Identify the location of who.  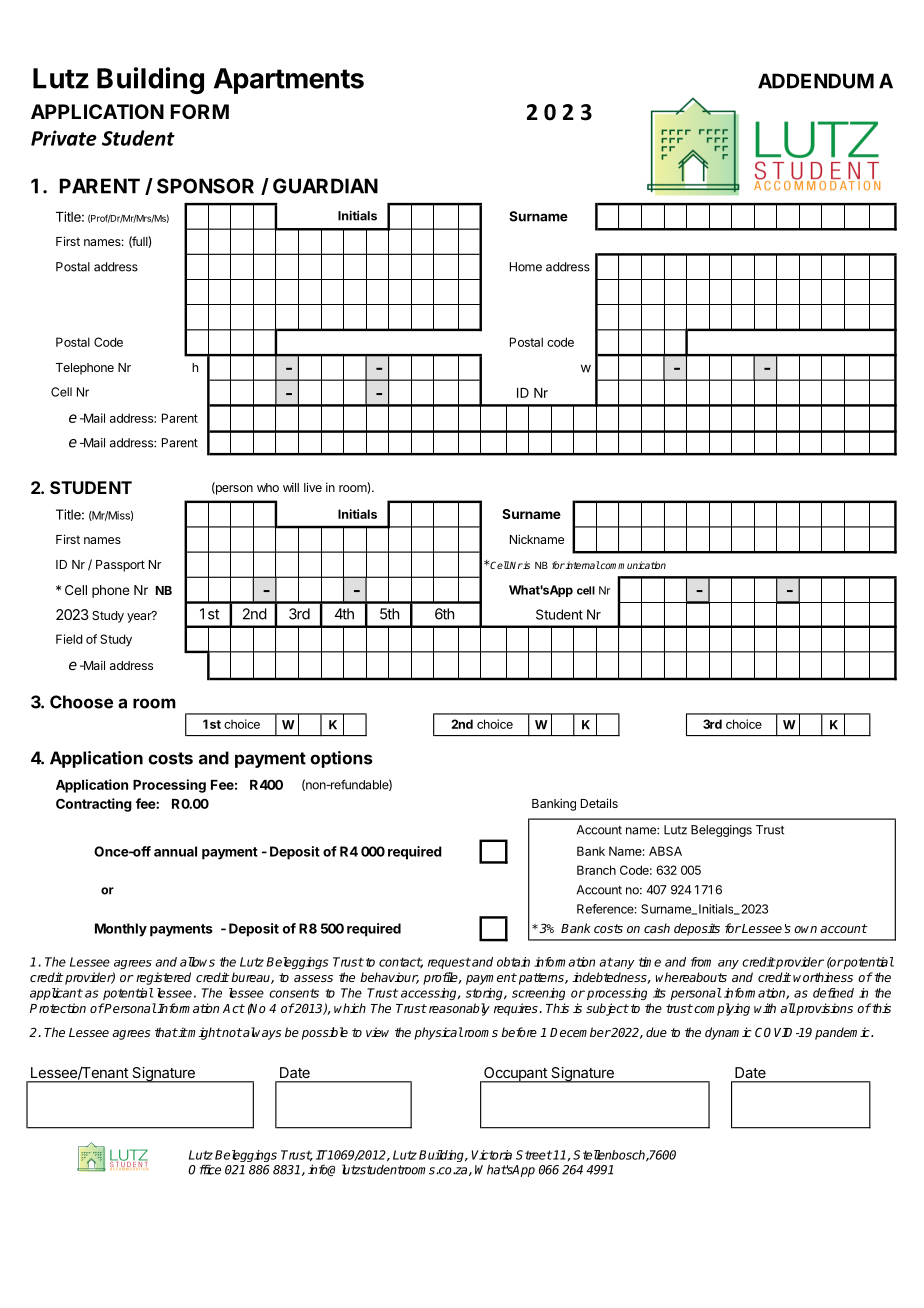
(268, 487).
